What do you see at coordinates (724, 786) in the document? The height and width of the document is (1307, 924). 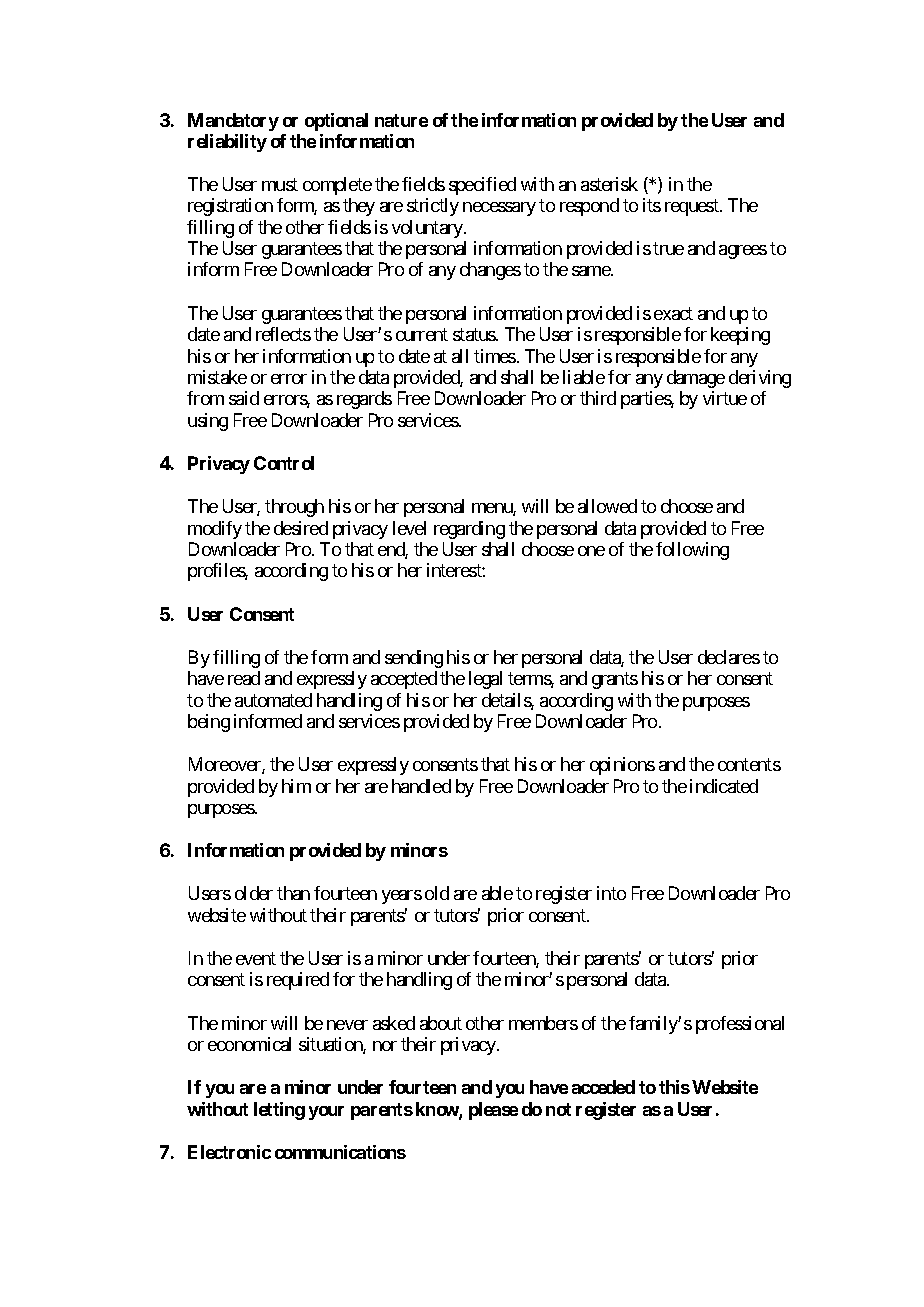 I see `indicated` at bounding box center [724, 786].
